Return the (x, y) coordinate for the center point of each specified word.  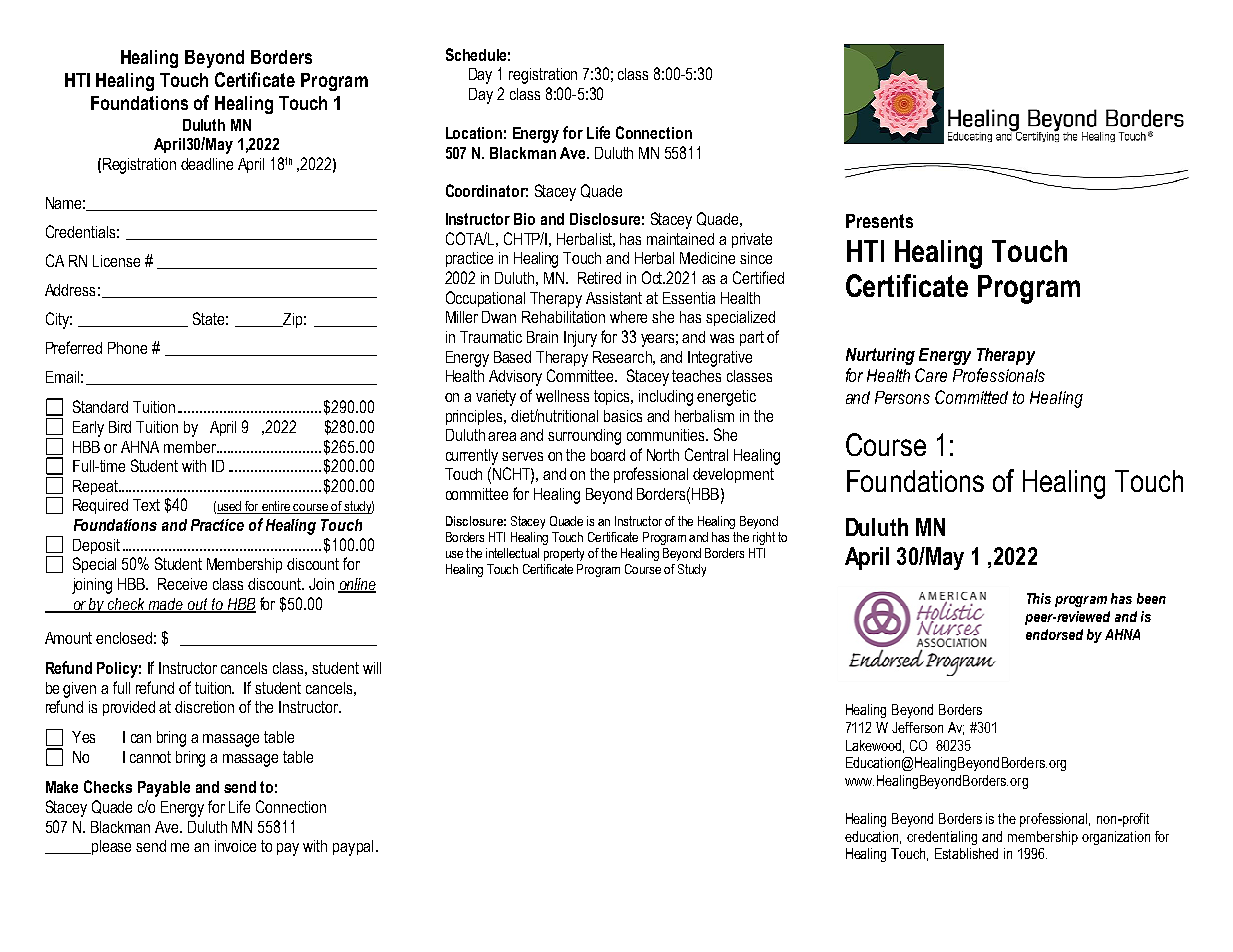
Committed (971, 397)
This (1039, 598)
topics (613, 397)
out (198, 605)
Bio (524, 219)
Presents (879, 221)
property (564, 554)
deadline (207, 164)
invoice (235, 846)
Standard (100, 406)
